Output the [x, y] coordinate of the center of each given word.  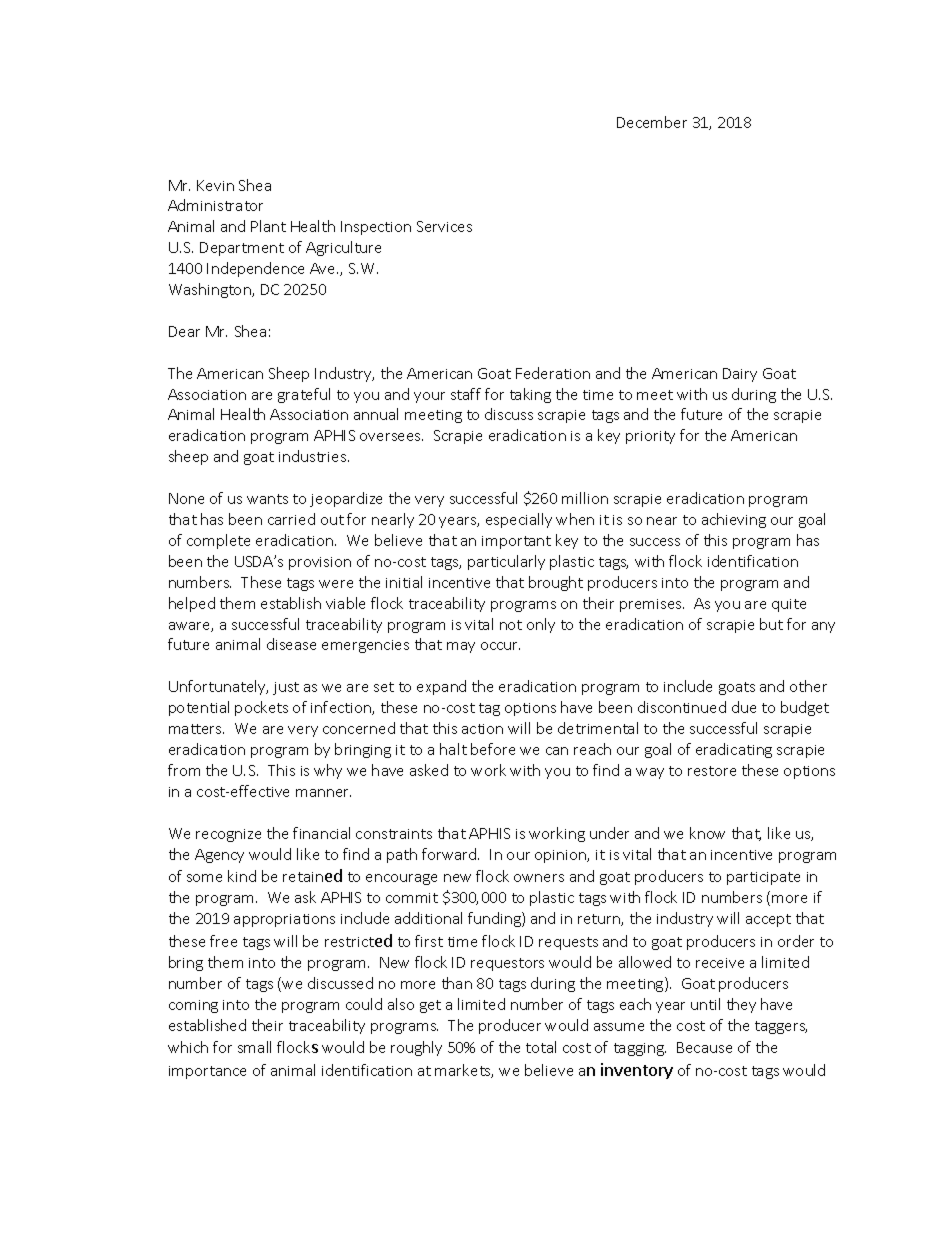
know [707, 833]
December [652, 122]
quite [789, 605]
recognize [228, 835]
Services [444, 226]
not [511, 625]
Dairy [740, 375]
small [254, 1047]
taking [530, 395]
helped [192, 604]
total [541, 1047]
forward [450, 854]
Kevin [215, 185]
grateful [304, 395]
